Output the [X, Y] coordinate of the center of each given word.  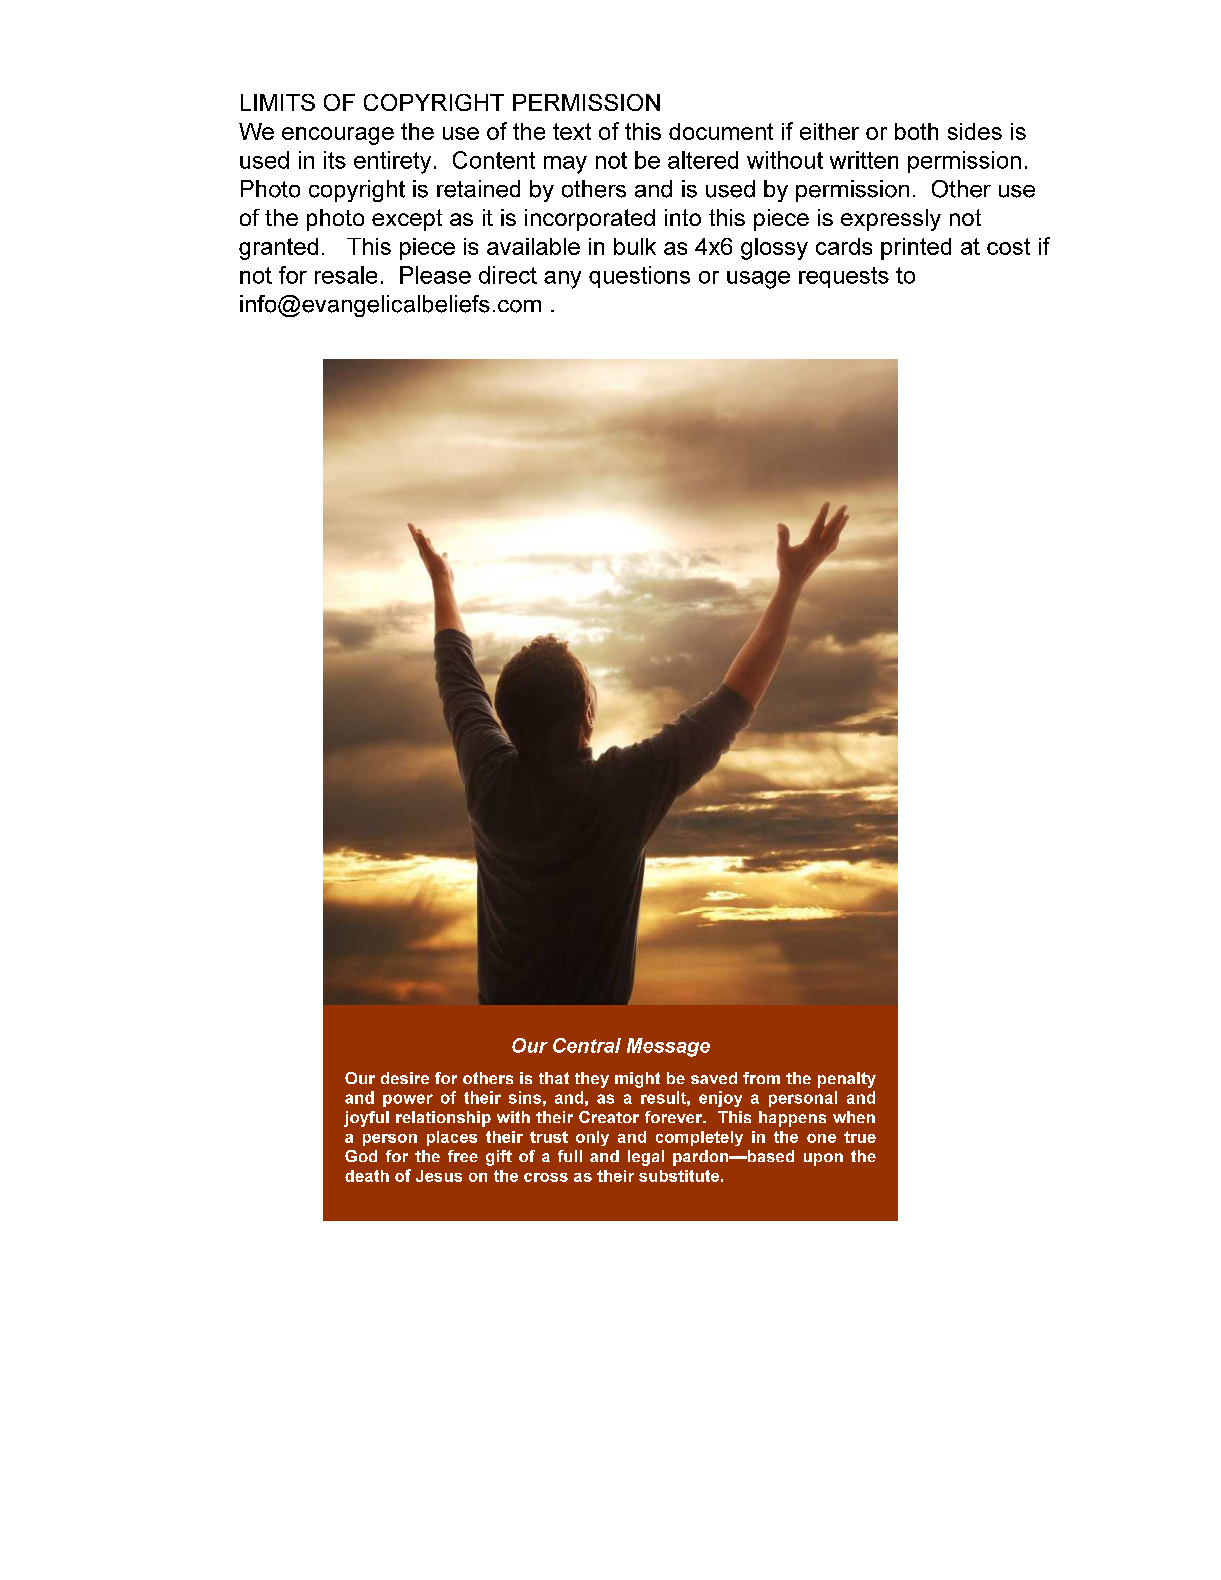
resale [346, 275]
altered [703, 160]
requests [844, 277]
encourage [338, 136]
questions [639, 277]
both [916, 131]
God [361, 1156]
